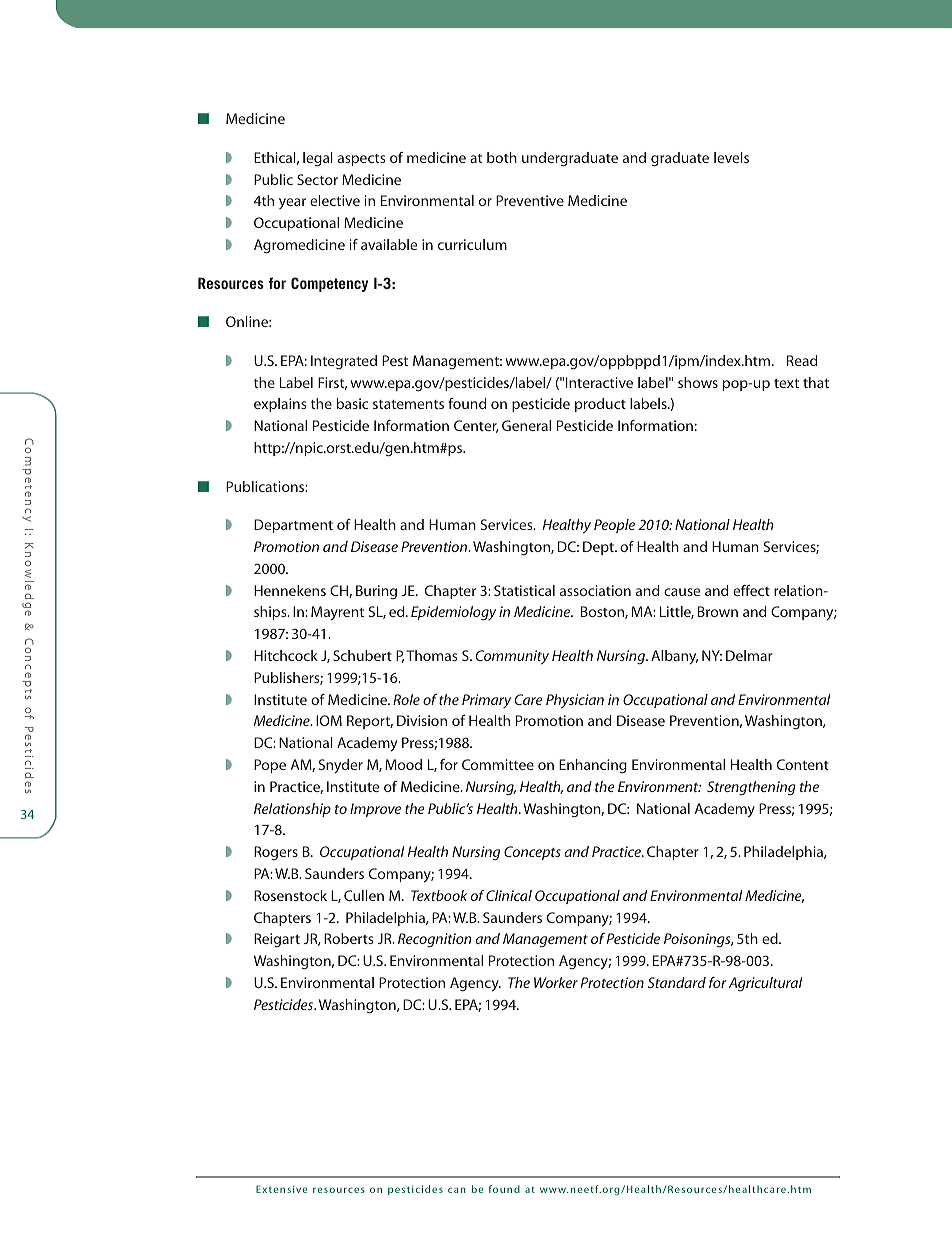 Image resolution: width=952 pixels, height=1233 pixels. Describe the element at coordinates (524, 590) in the document. I see `Statistical` at that location.
